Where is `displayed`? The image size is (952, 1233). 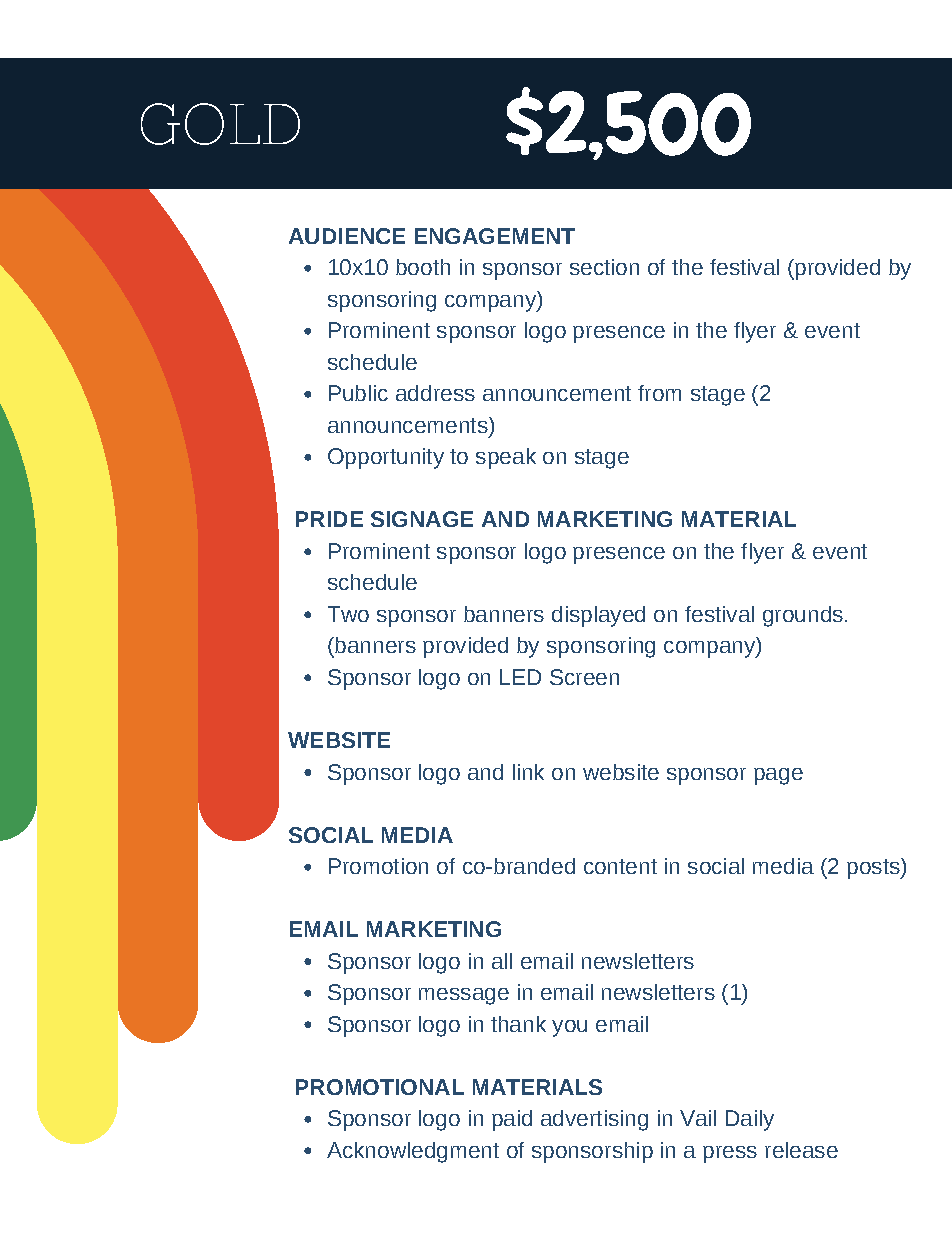 displayed is located at coordinates (598, 616).
